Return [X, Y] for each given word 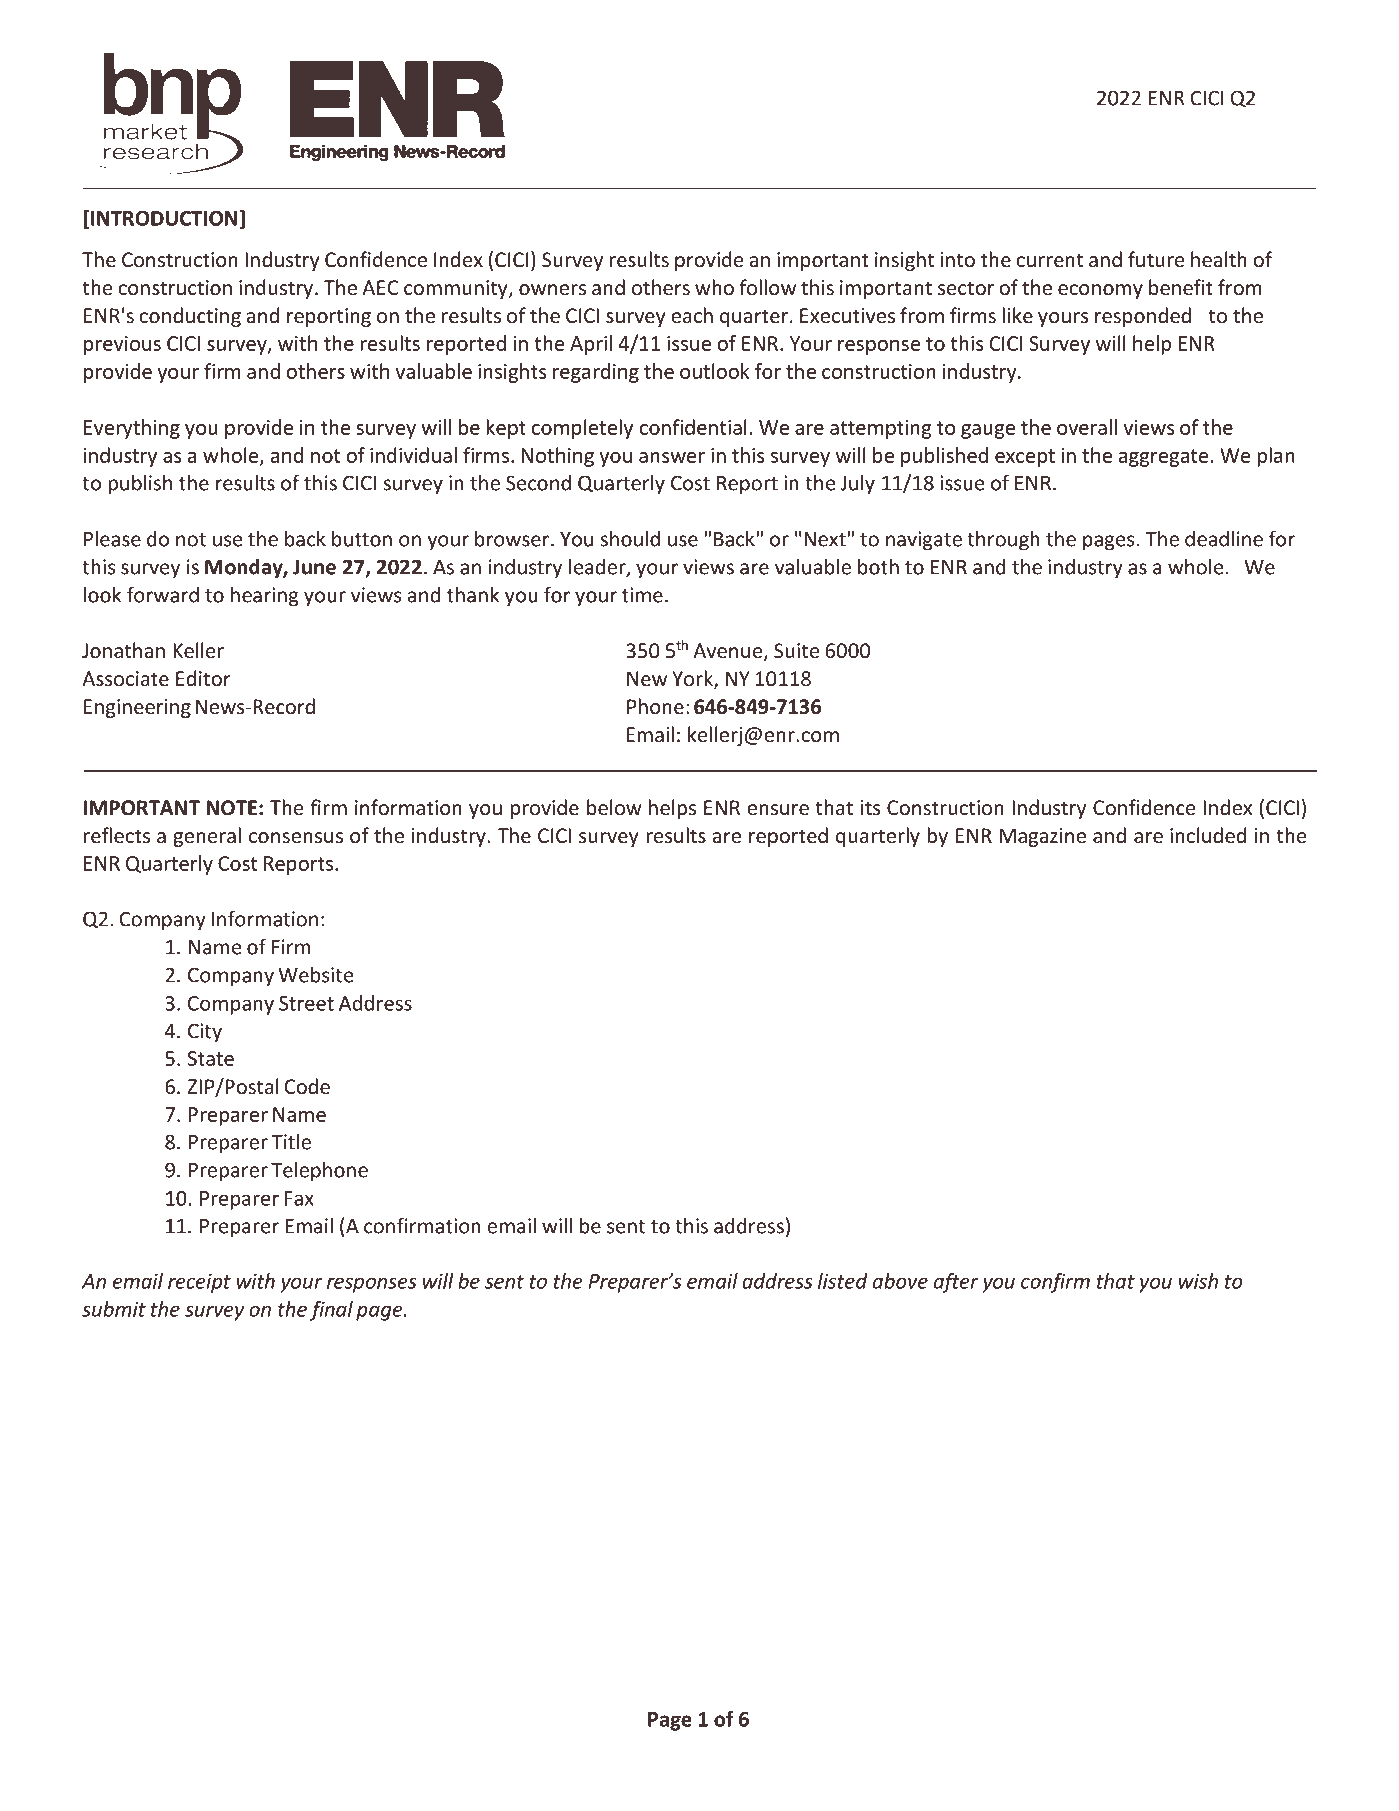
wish [1198, 1281]
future [1156, 259]
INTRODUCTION [164, 218]
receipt [199, 1283]
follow [767, 287]
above [900, 1281]
